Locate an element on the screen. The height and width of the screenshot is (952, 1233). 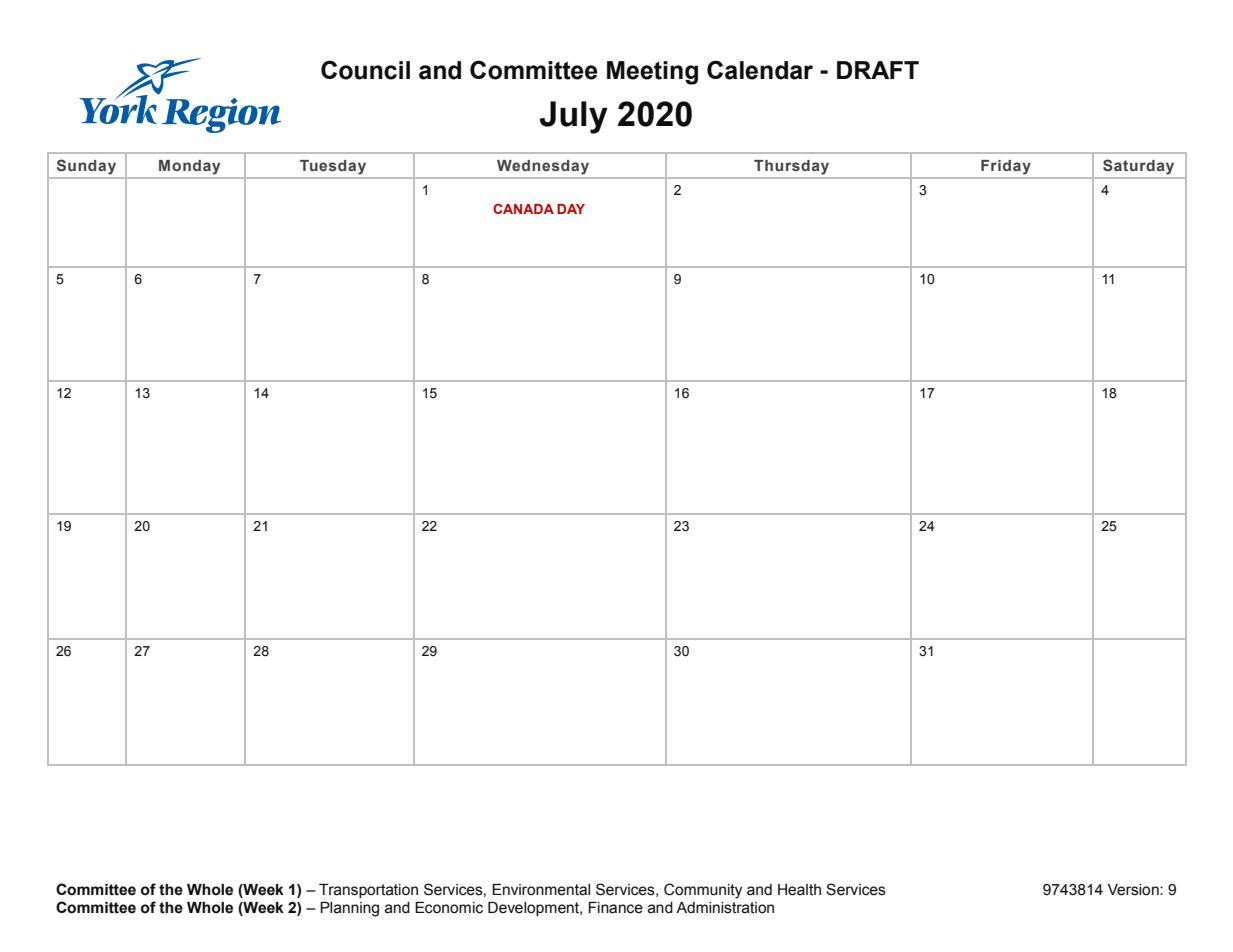
July is located at coordinates (574, 117).
